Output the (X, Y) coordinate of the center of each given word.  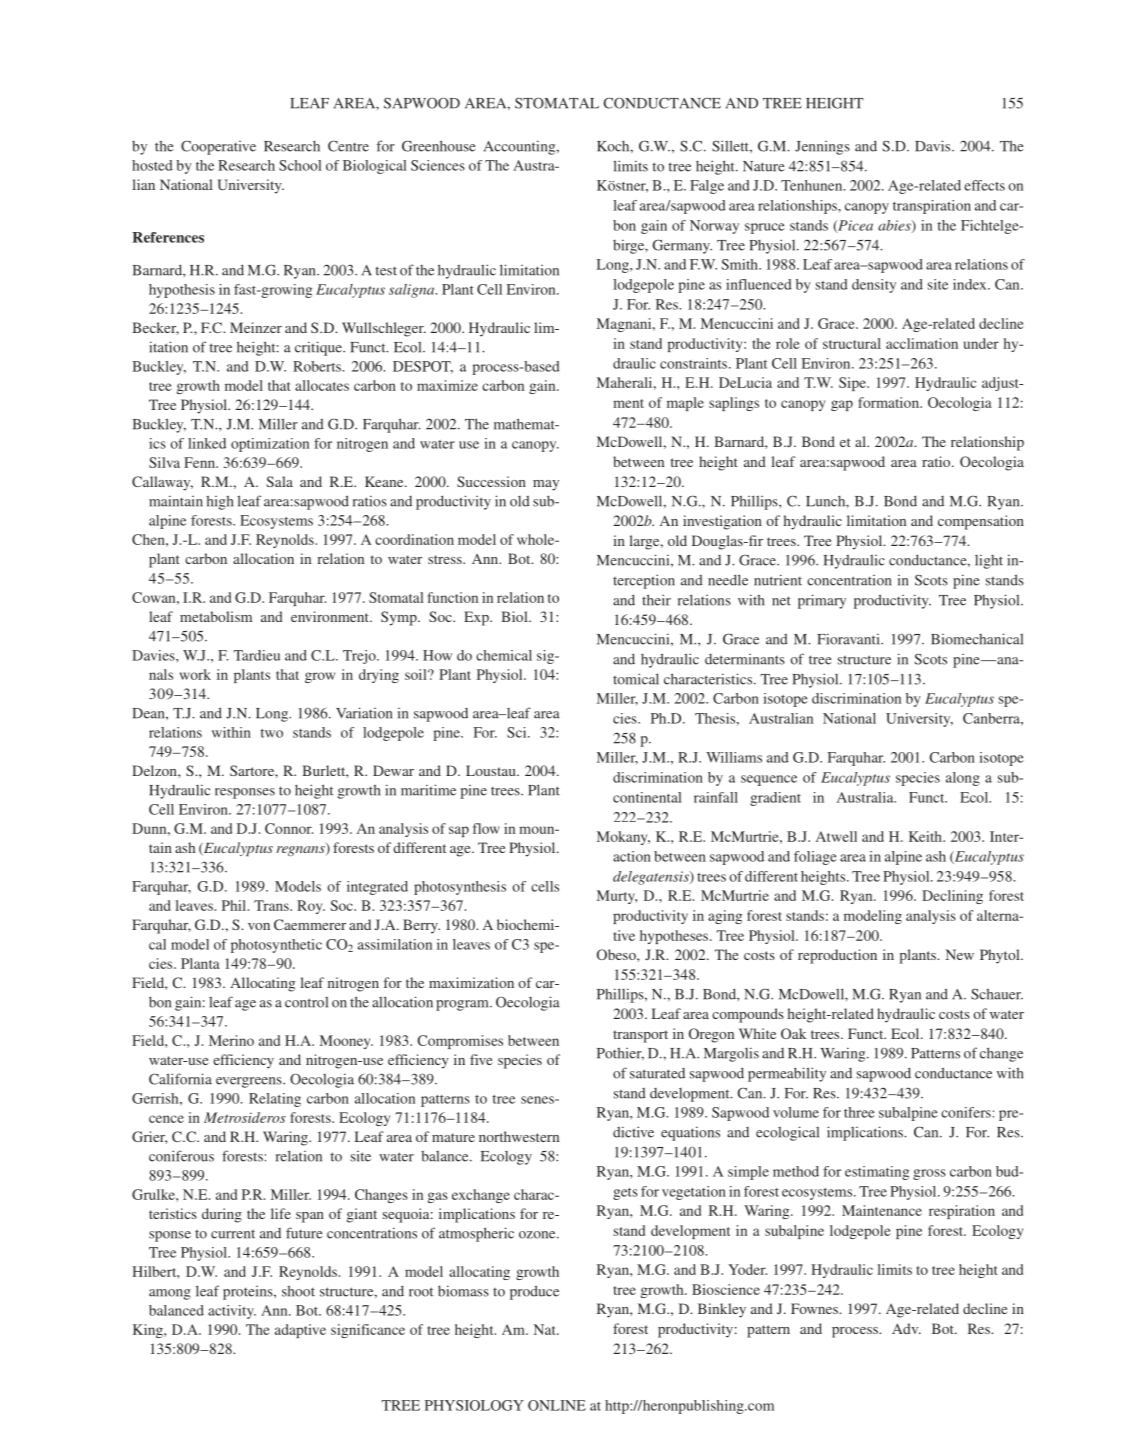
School (300, 165)
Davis (934, 146)
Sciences (438, 165)
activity (232, 1312)
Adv (906, 1328)
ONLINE (557, 1405)
